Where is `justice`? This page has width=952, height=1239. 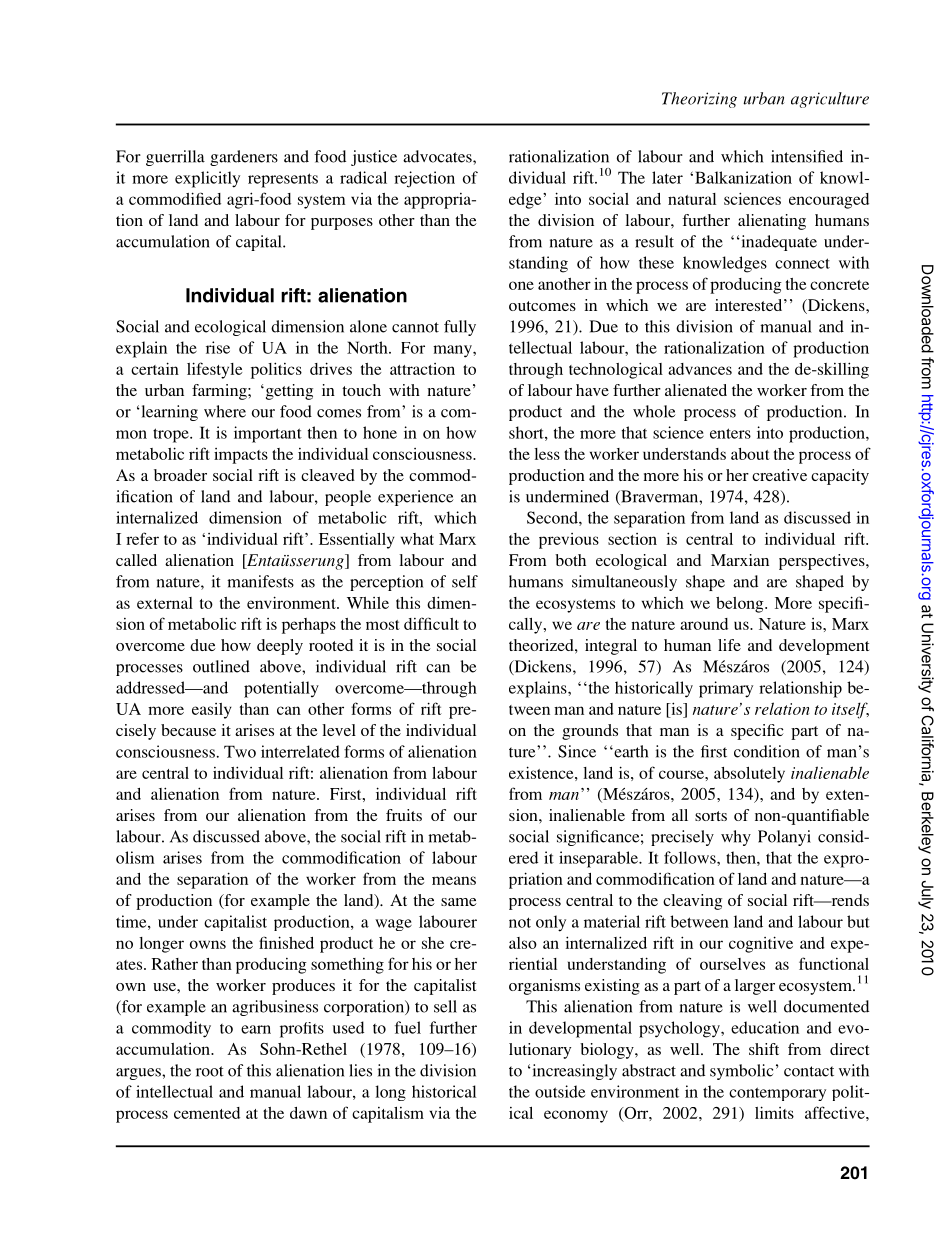
justice is located at coordinates (374, 158).
